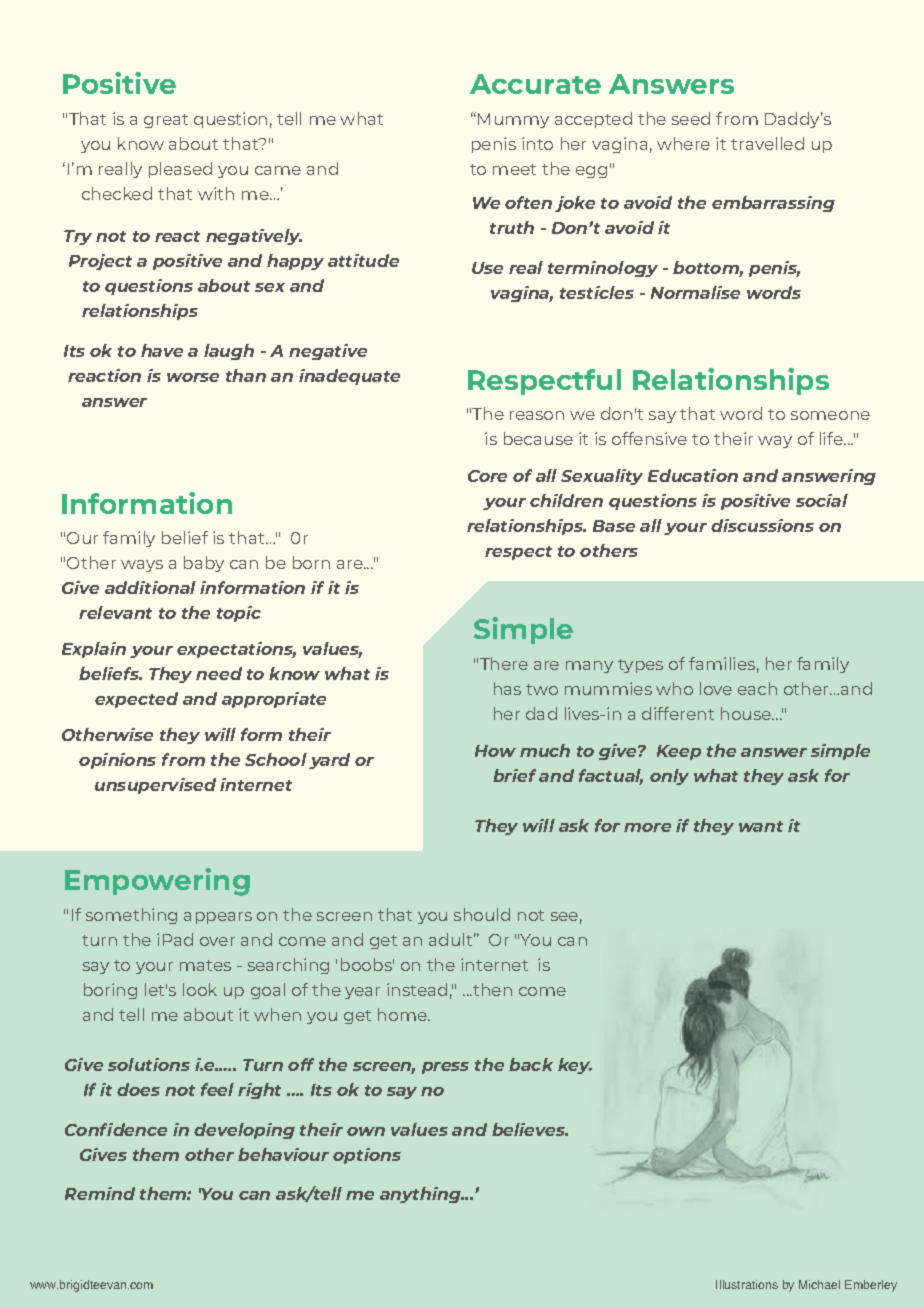 The height and width of the page is (1308, 924). What do you see at coordinates (832, 438) in the page?
I see `life` at bounding box center [832, 438].
